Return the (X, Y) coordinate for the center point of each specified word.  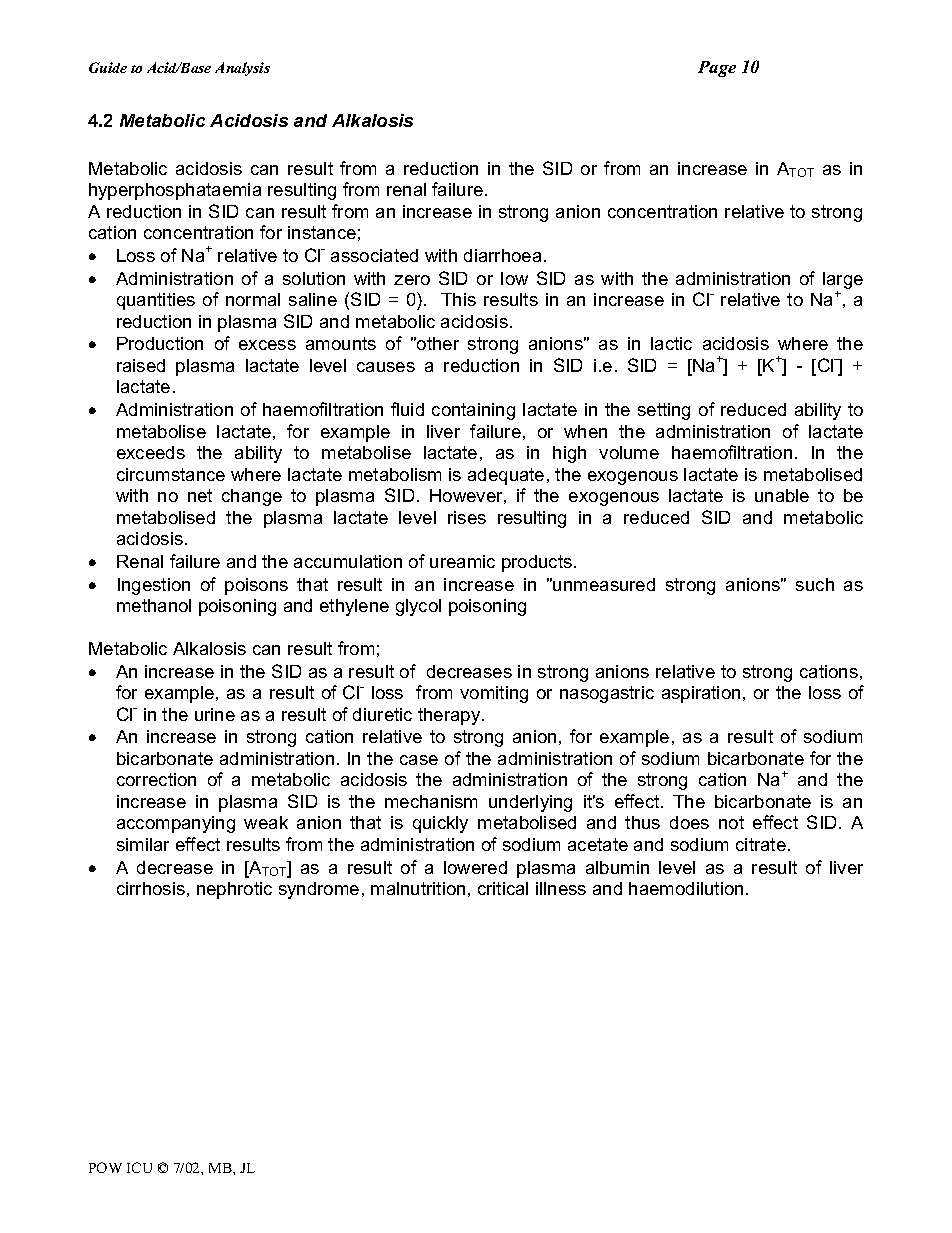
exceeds (151, 452)
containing (473, 411)
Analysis (242, 69)
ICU (139, 1167)
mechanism (431, 801)
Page (717, 69)
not (731, 822)
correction (156, 779)
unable (782, 495)
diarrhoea (502, 255)
